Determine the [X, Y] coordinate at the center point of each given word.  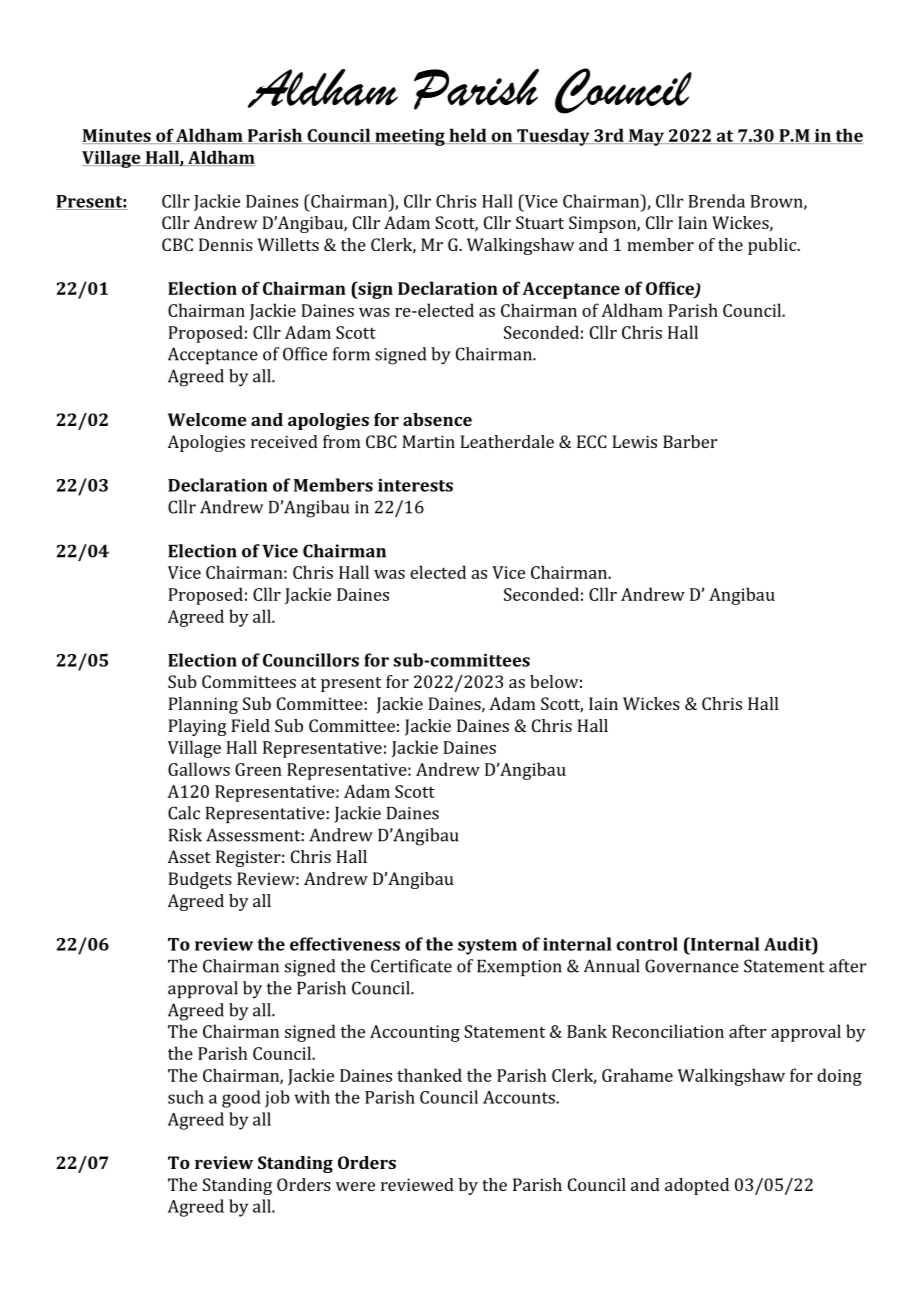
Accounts [520, 1097]
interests [415, 485]
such [186, 1097]
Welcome [207, 419]
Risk [185, 835]
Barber [690, 441]
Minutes [117, 136]
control [647, 944]
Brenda [716, 201]
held [468, 136]
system [487, 947]
